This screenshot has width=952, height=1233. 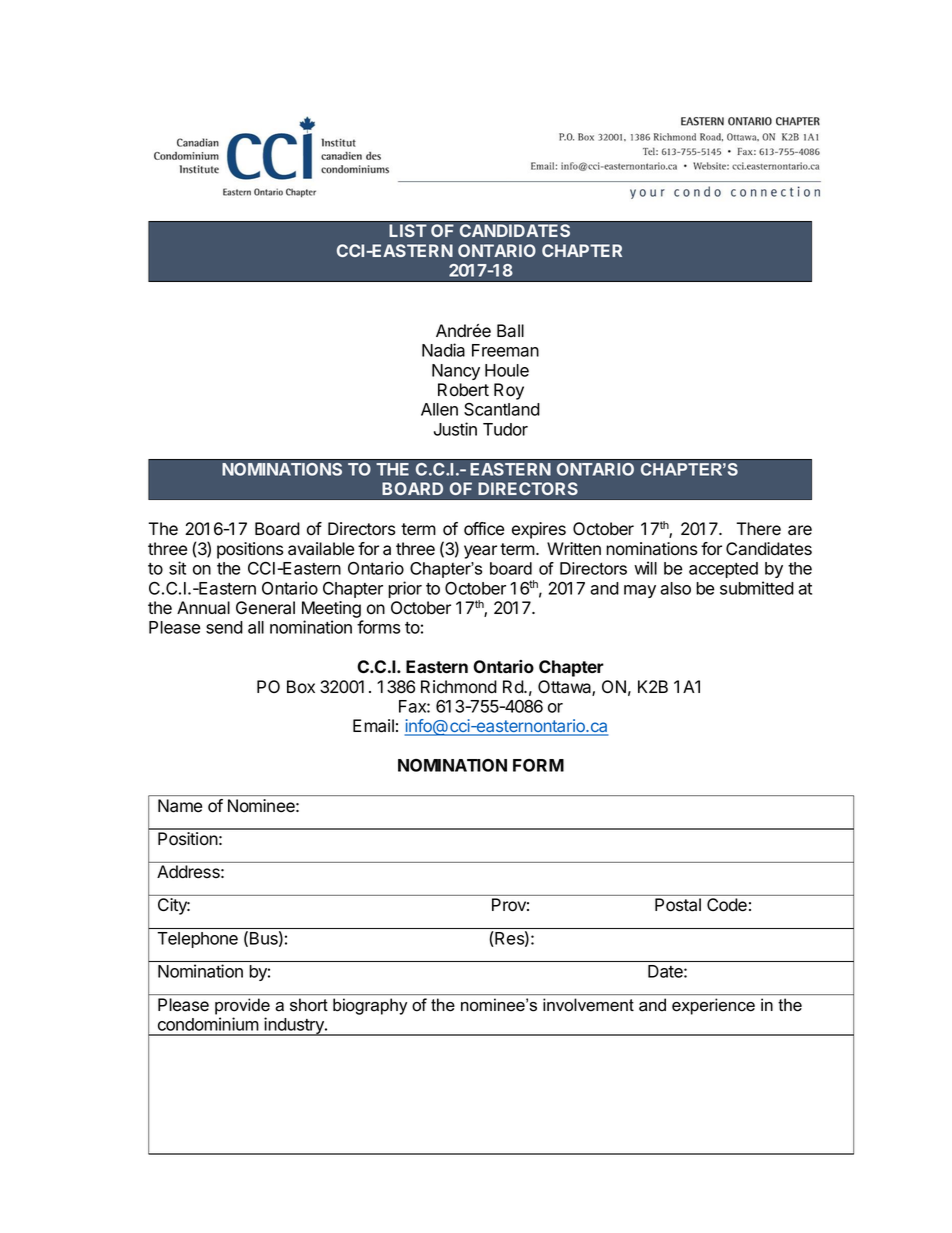 I want to click on Freeman, so click(x=505, y=350).
